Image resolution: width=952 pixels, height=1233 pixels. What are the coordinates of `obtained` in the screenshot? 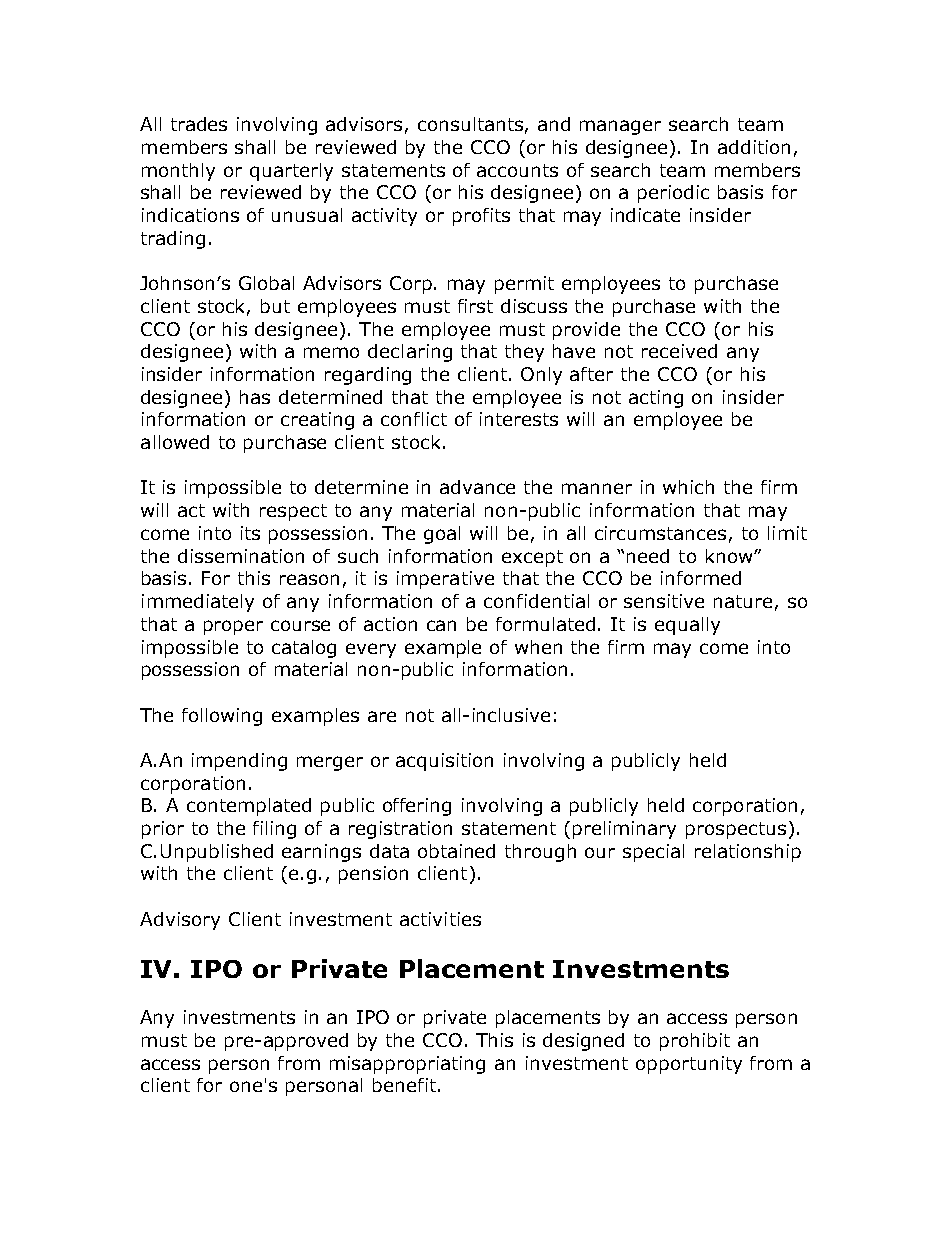 It's located at (456, 851).
